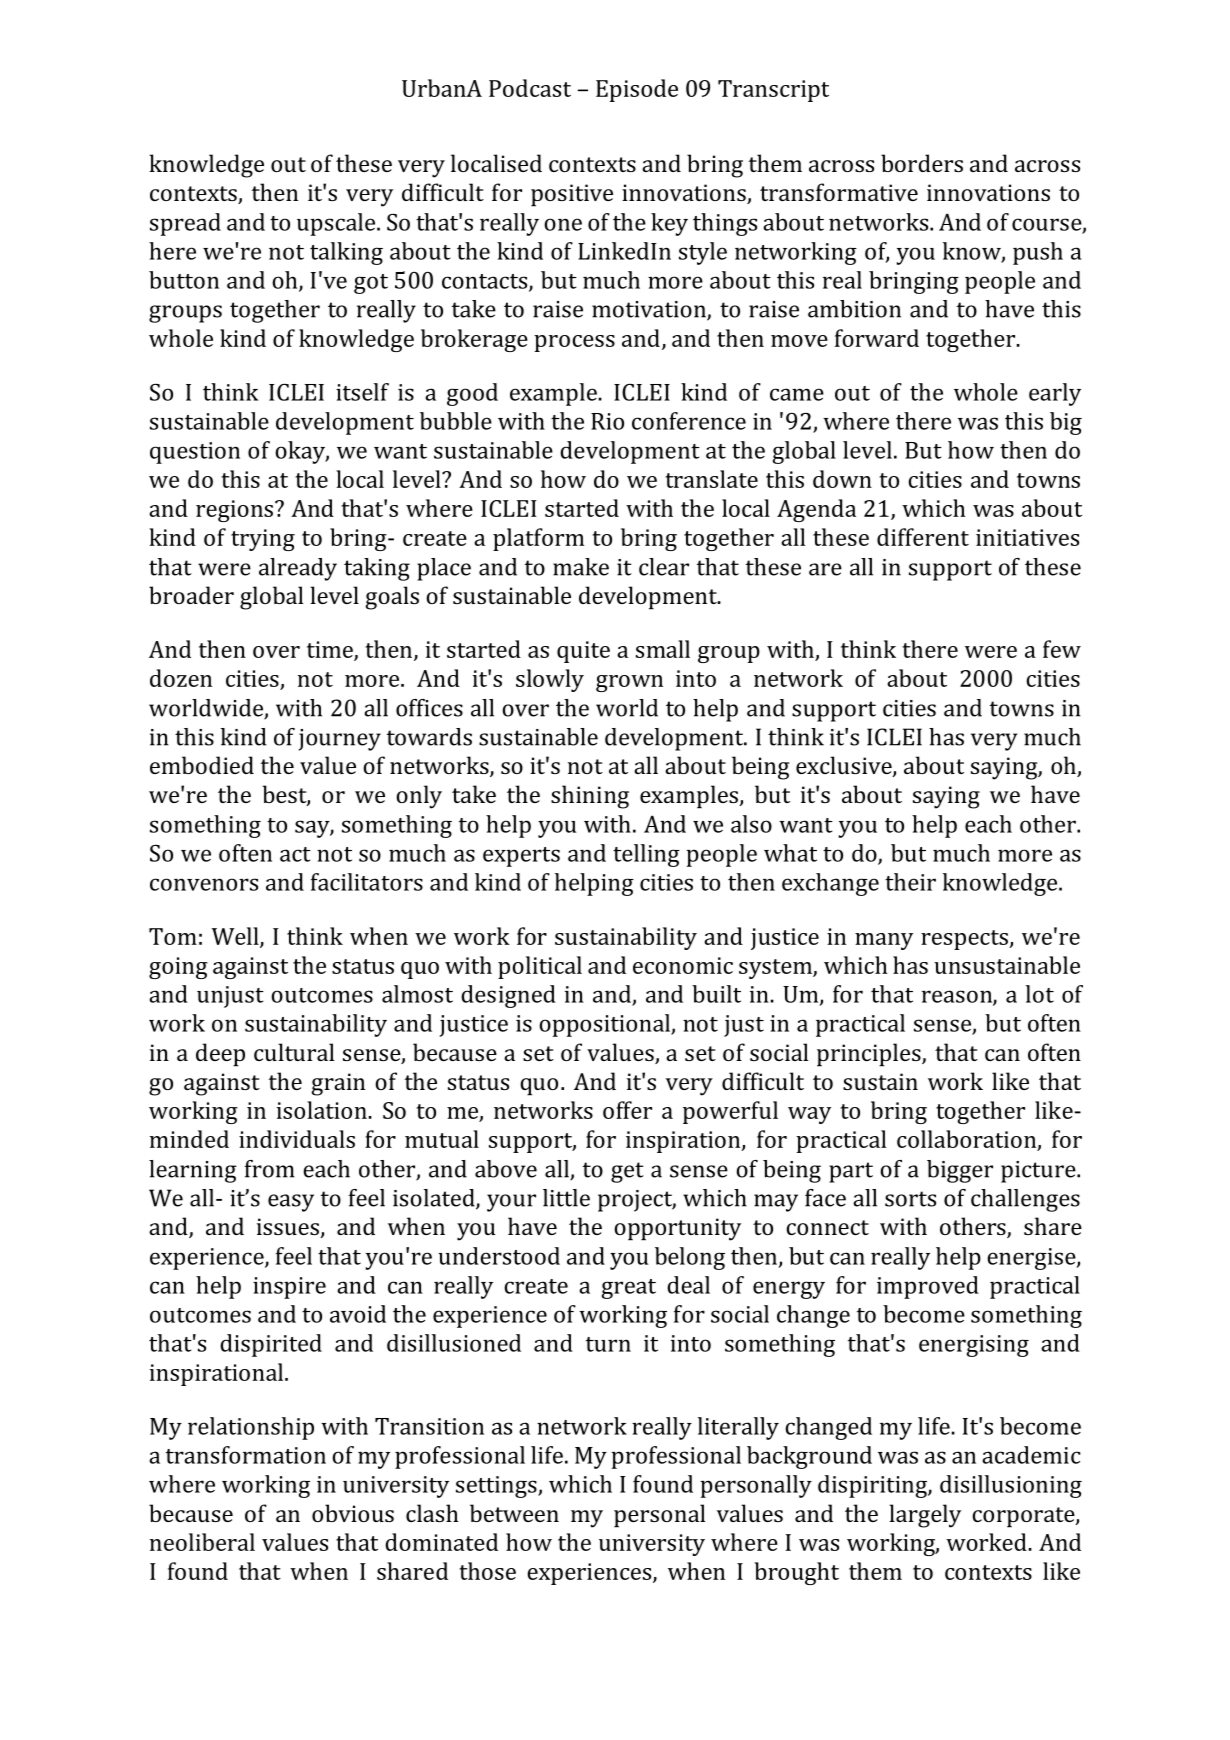 The image size is (1230, 1740). Describe the element at coordinates (367, 882) in the screenshot. I see `facilitators` at that location.
